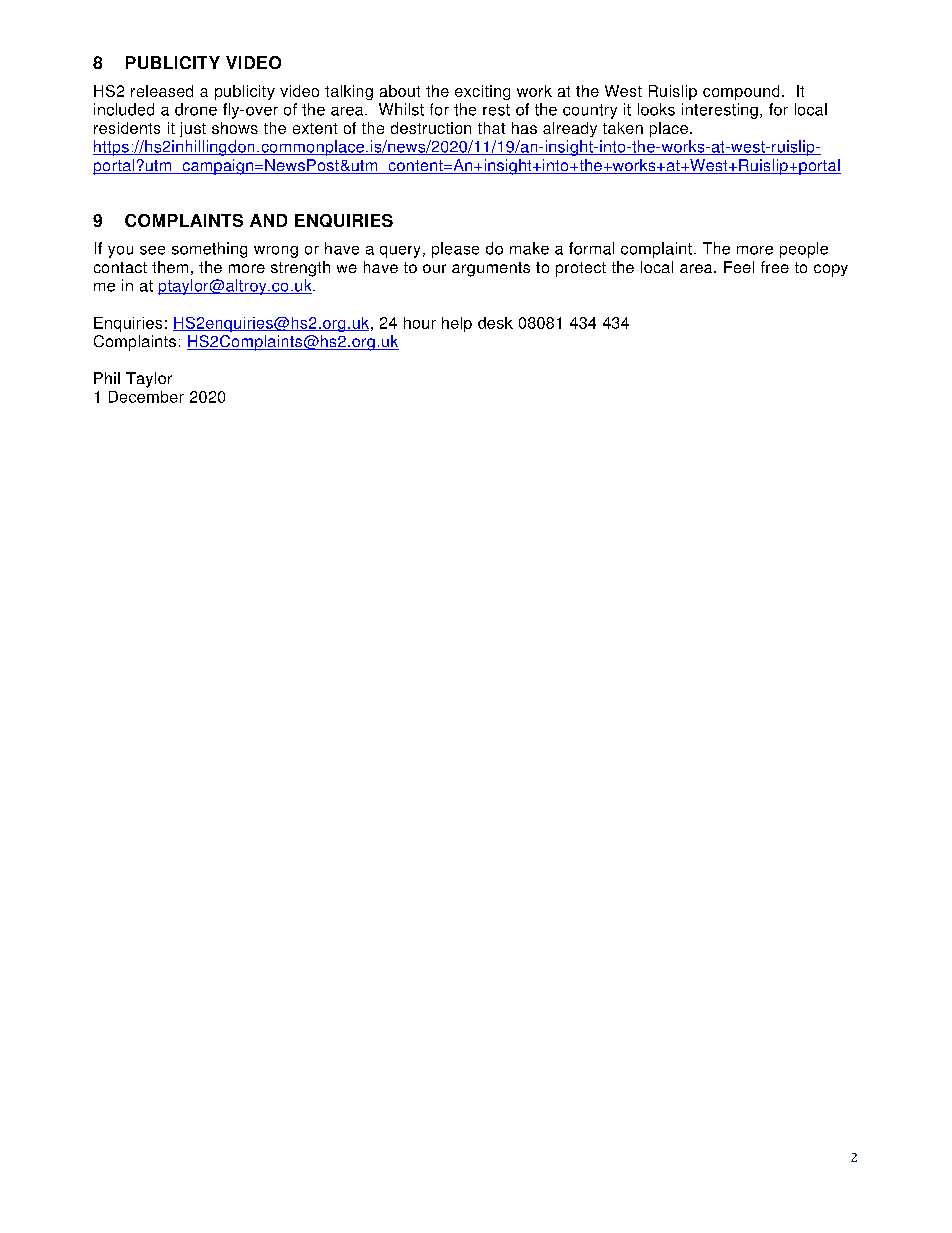  I want to click on exciting, so click(482, 92).
